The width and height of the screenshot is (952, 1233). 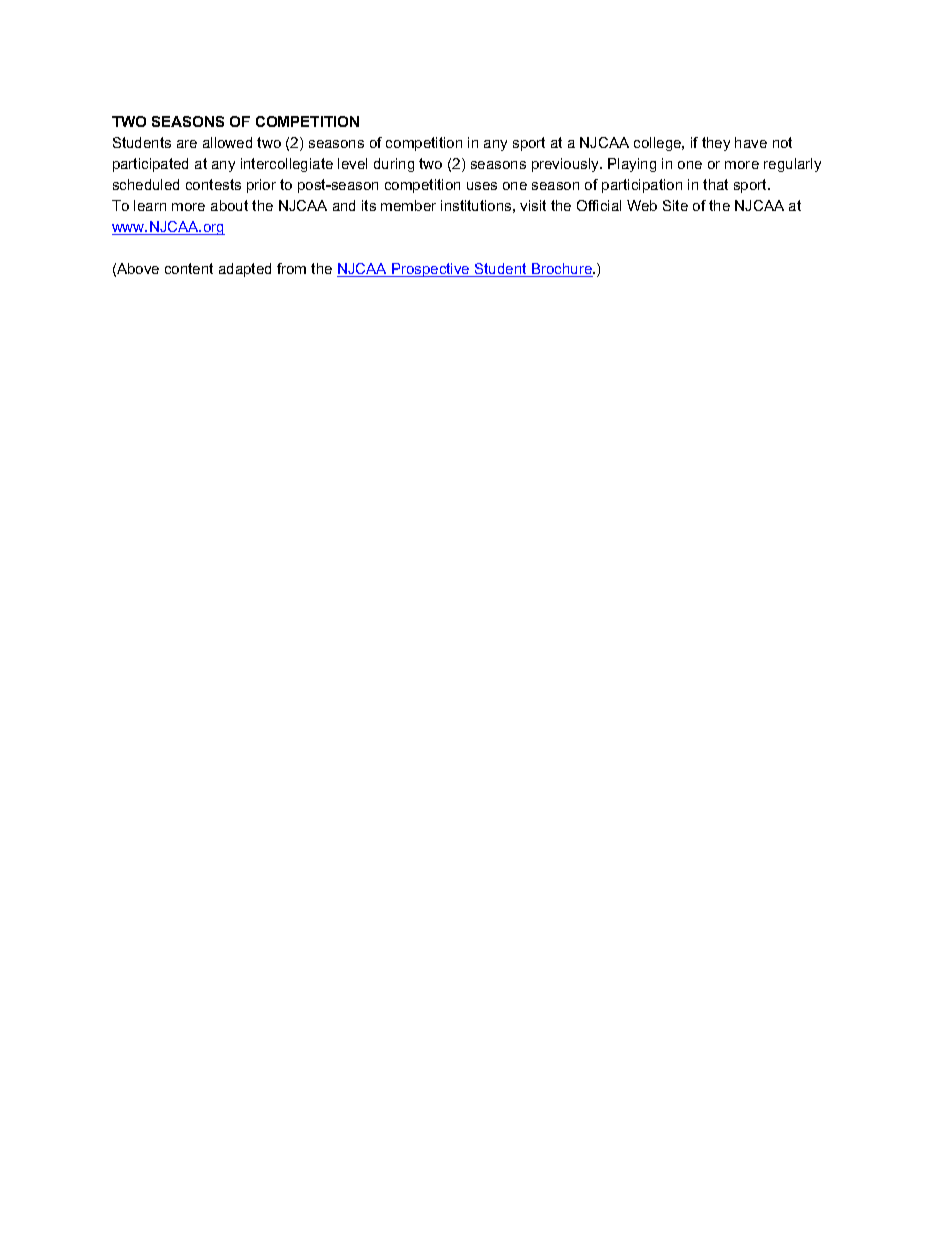 What do you see at coordinates (715, 184) in the screenshot?
I see `that` at bounding box center [715, 184].
